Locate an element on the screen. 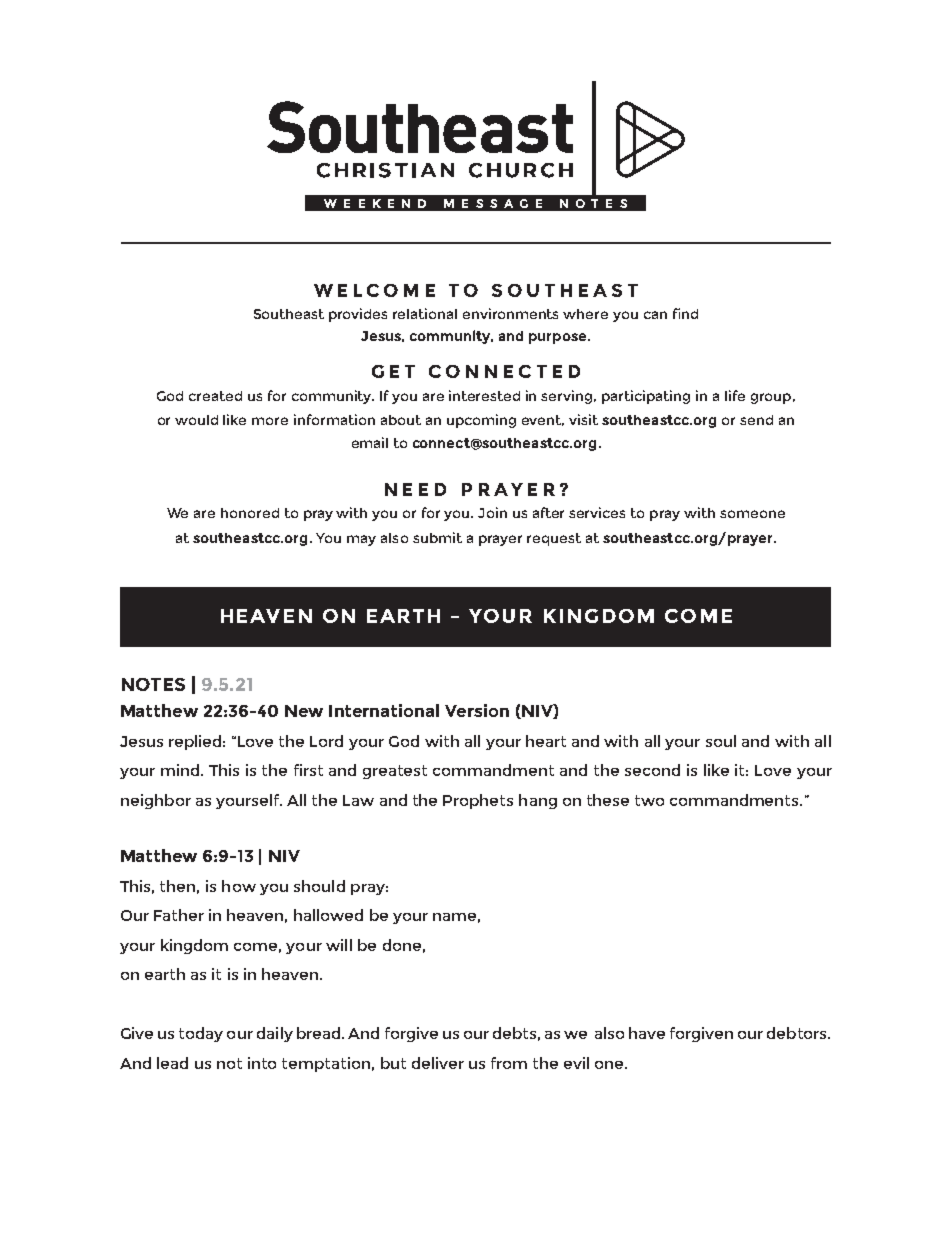 Image resolution: width=952 pixels, height=1233 pixels. honored is located at coordinates (250, 513).
